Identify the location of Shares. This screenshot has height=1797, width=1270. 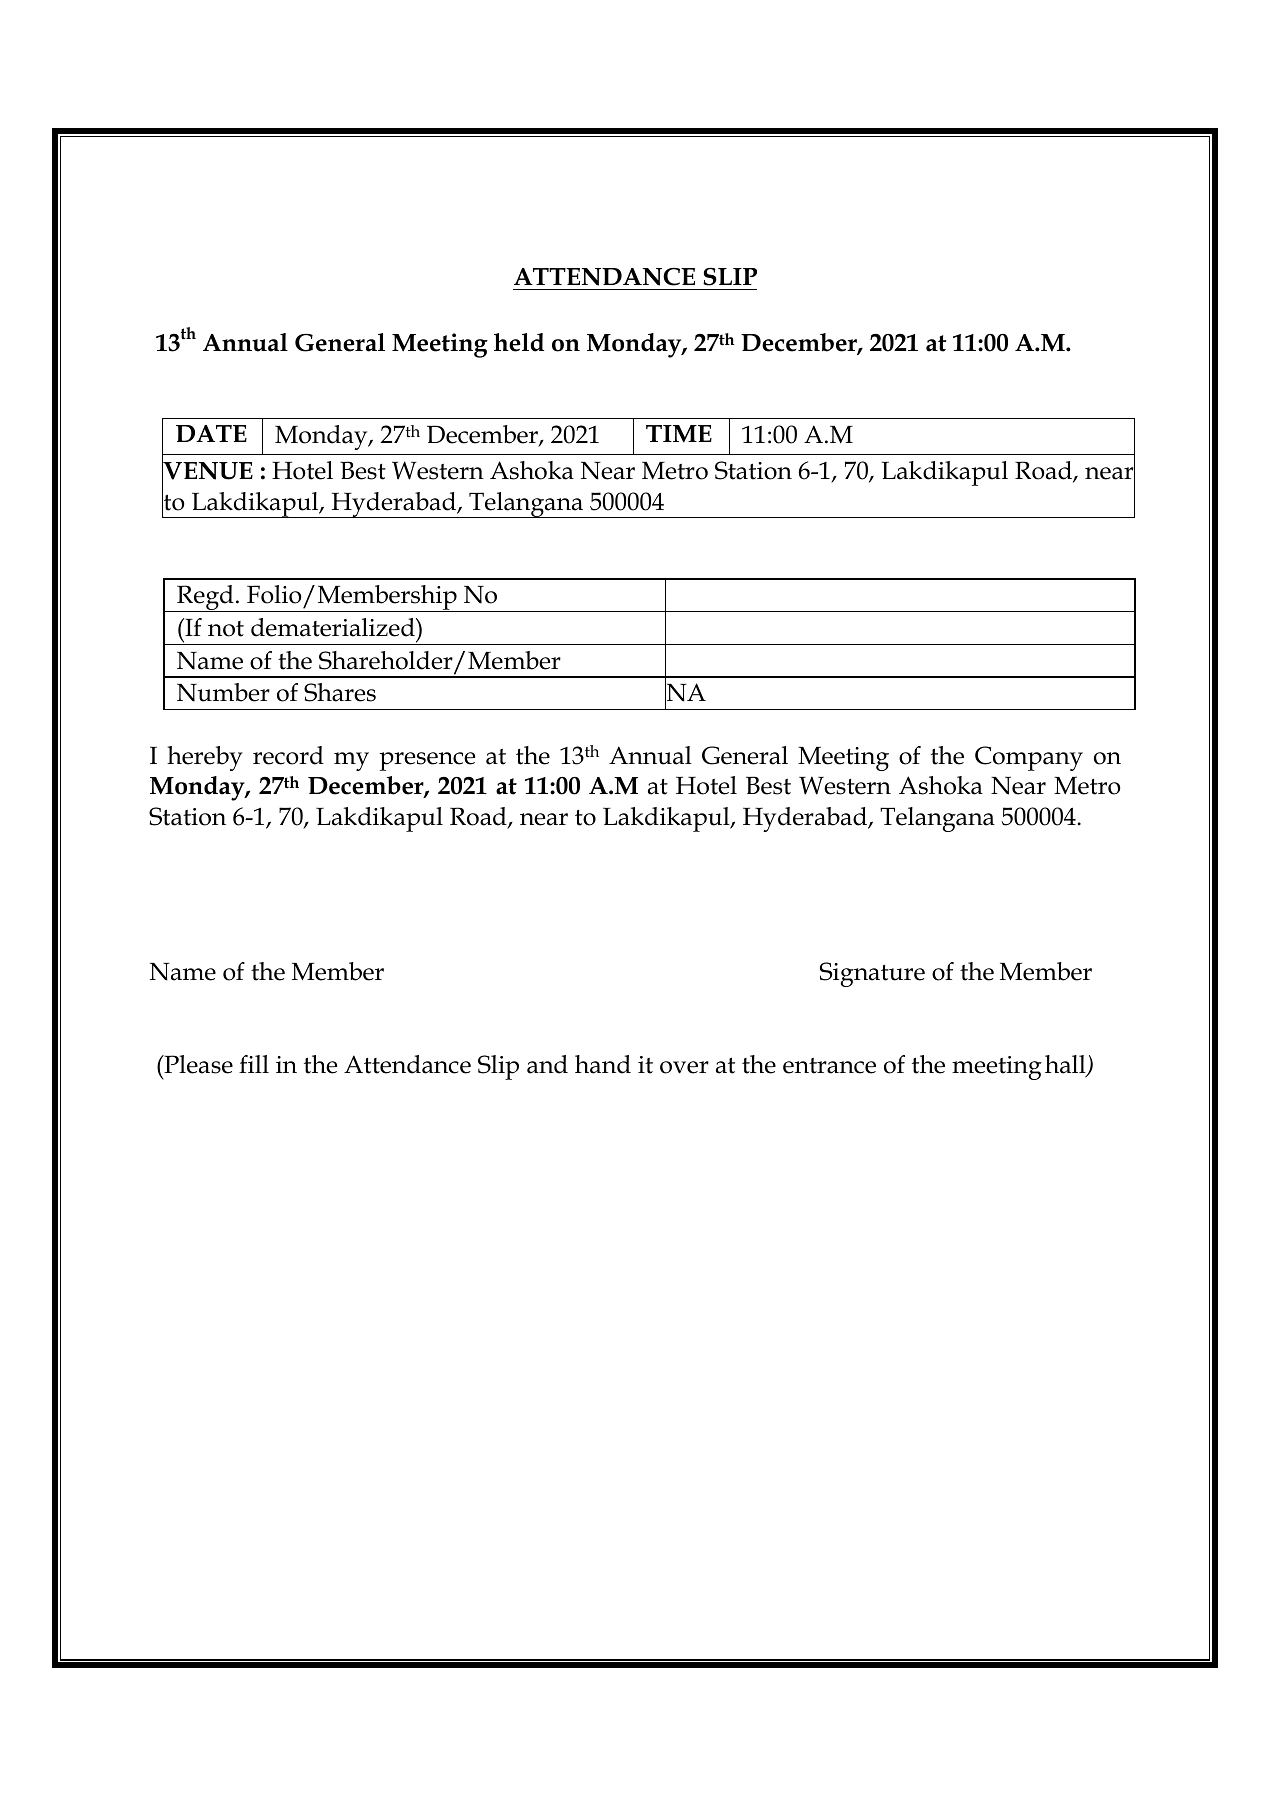
(340, 692).
